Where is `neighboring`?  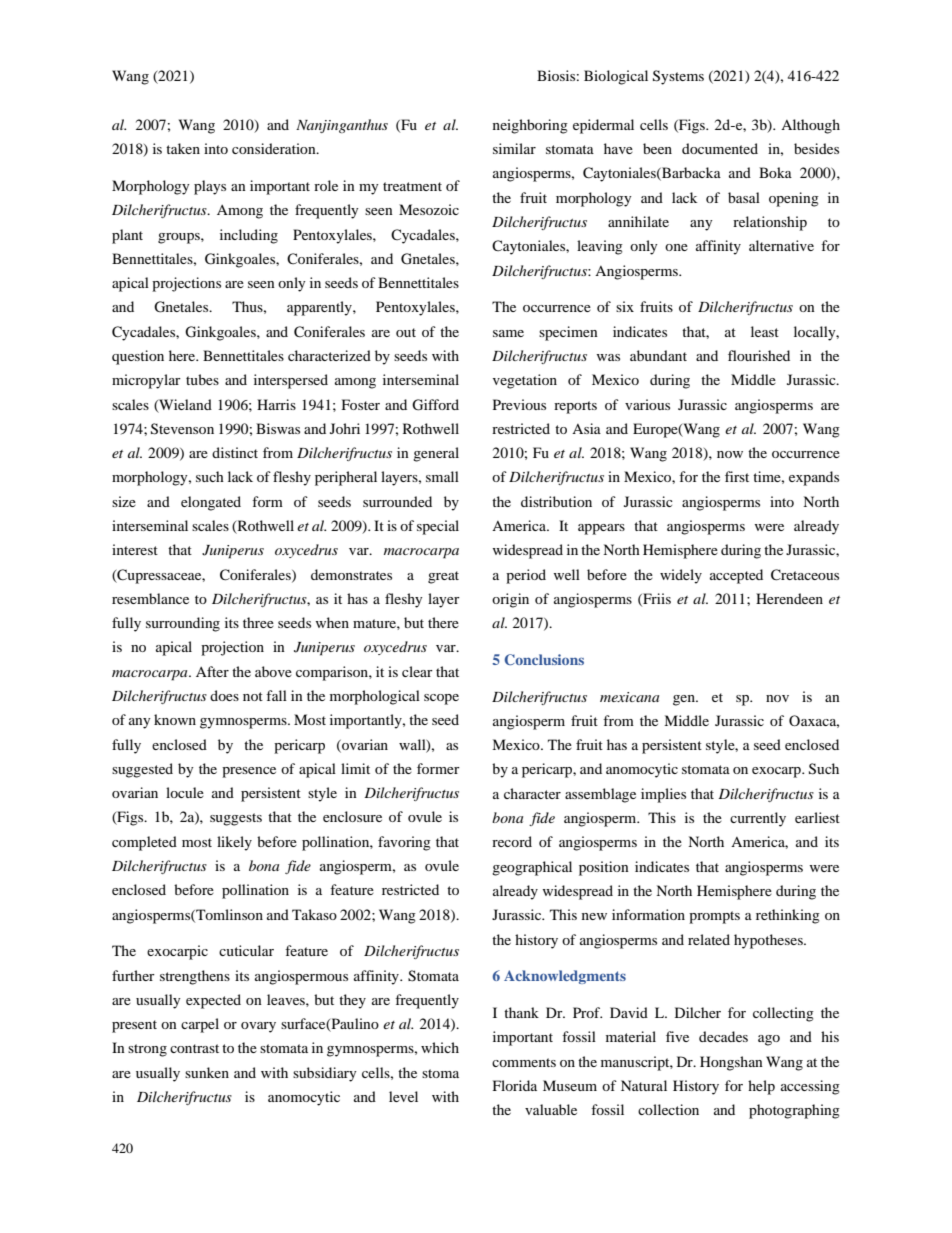
neighboring is located at coordinates (530, 126).
